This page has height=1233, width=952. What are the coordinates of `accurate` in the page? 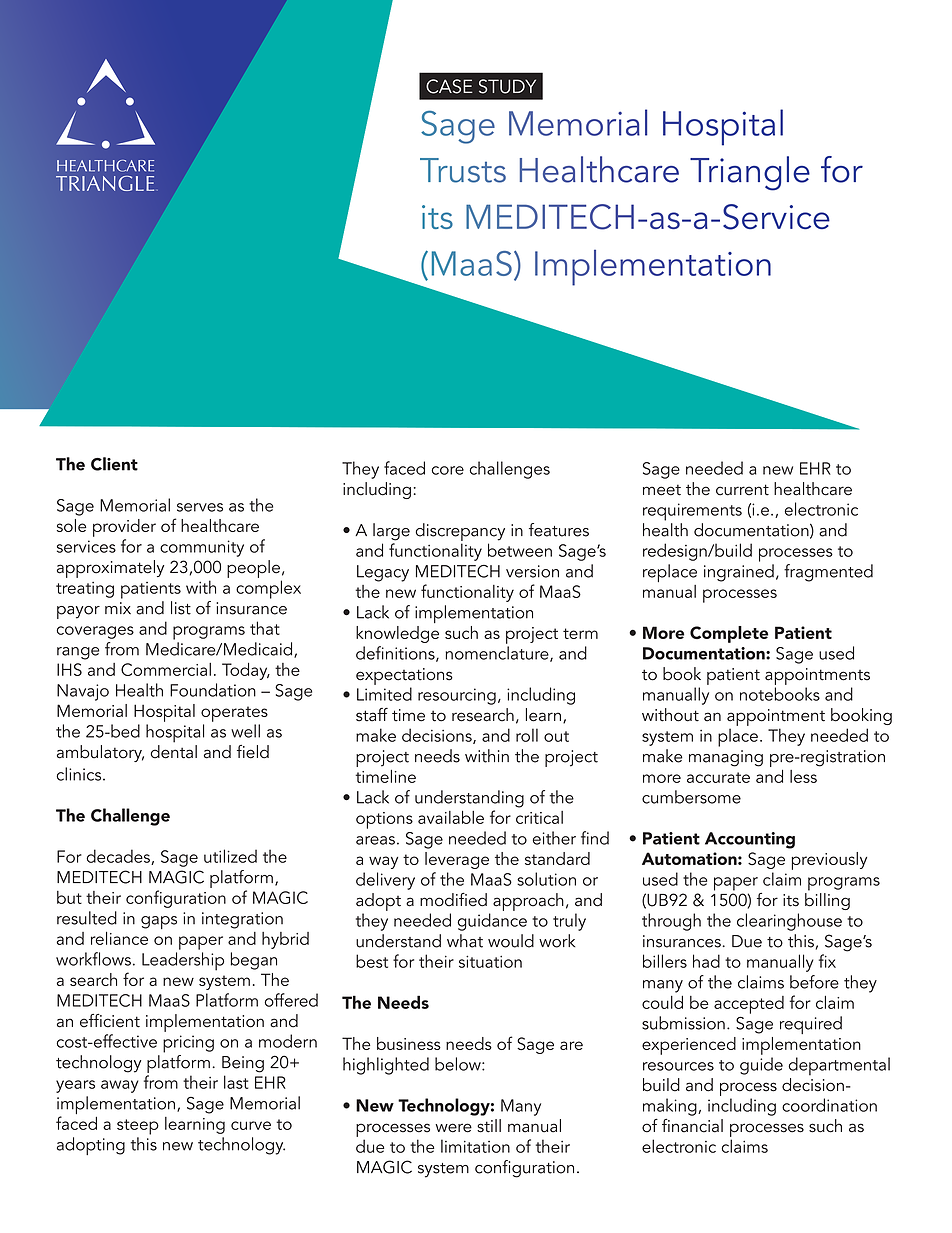 It's located at (718, 777).
